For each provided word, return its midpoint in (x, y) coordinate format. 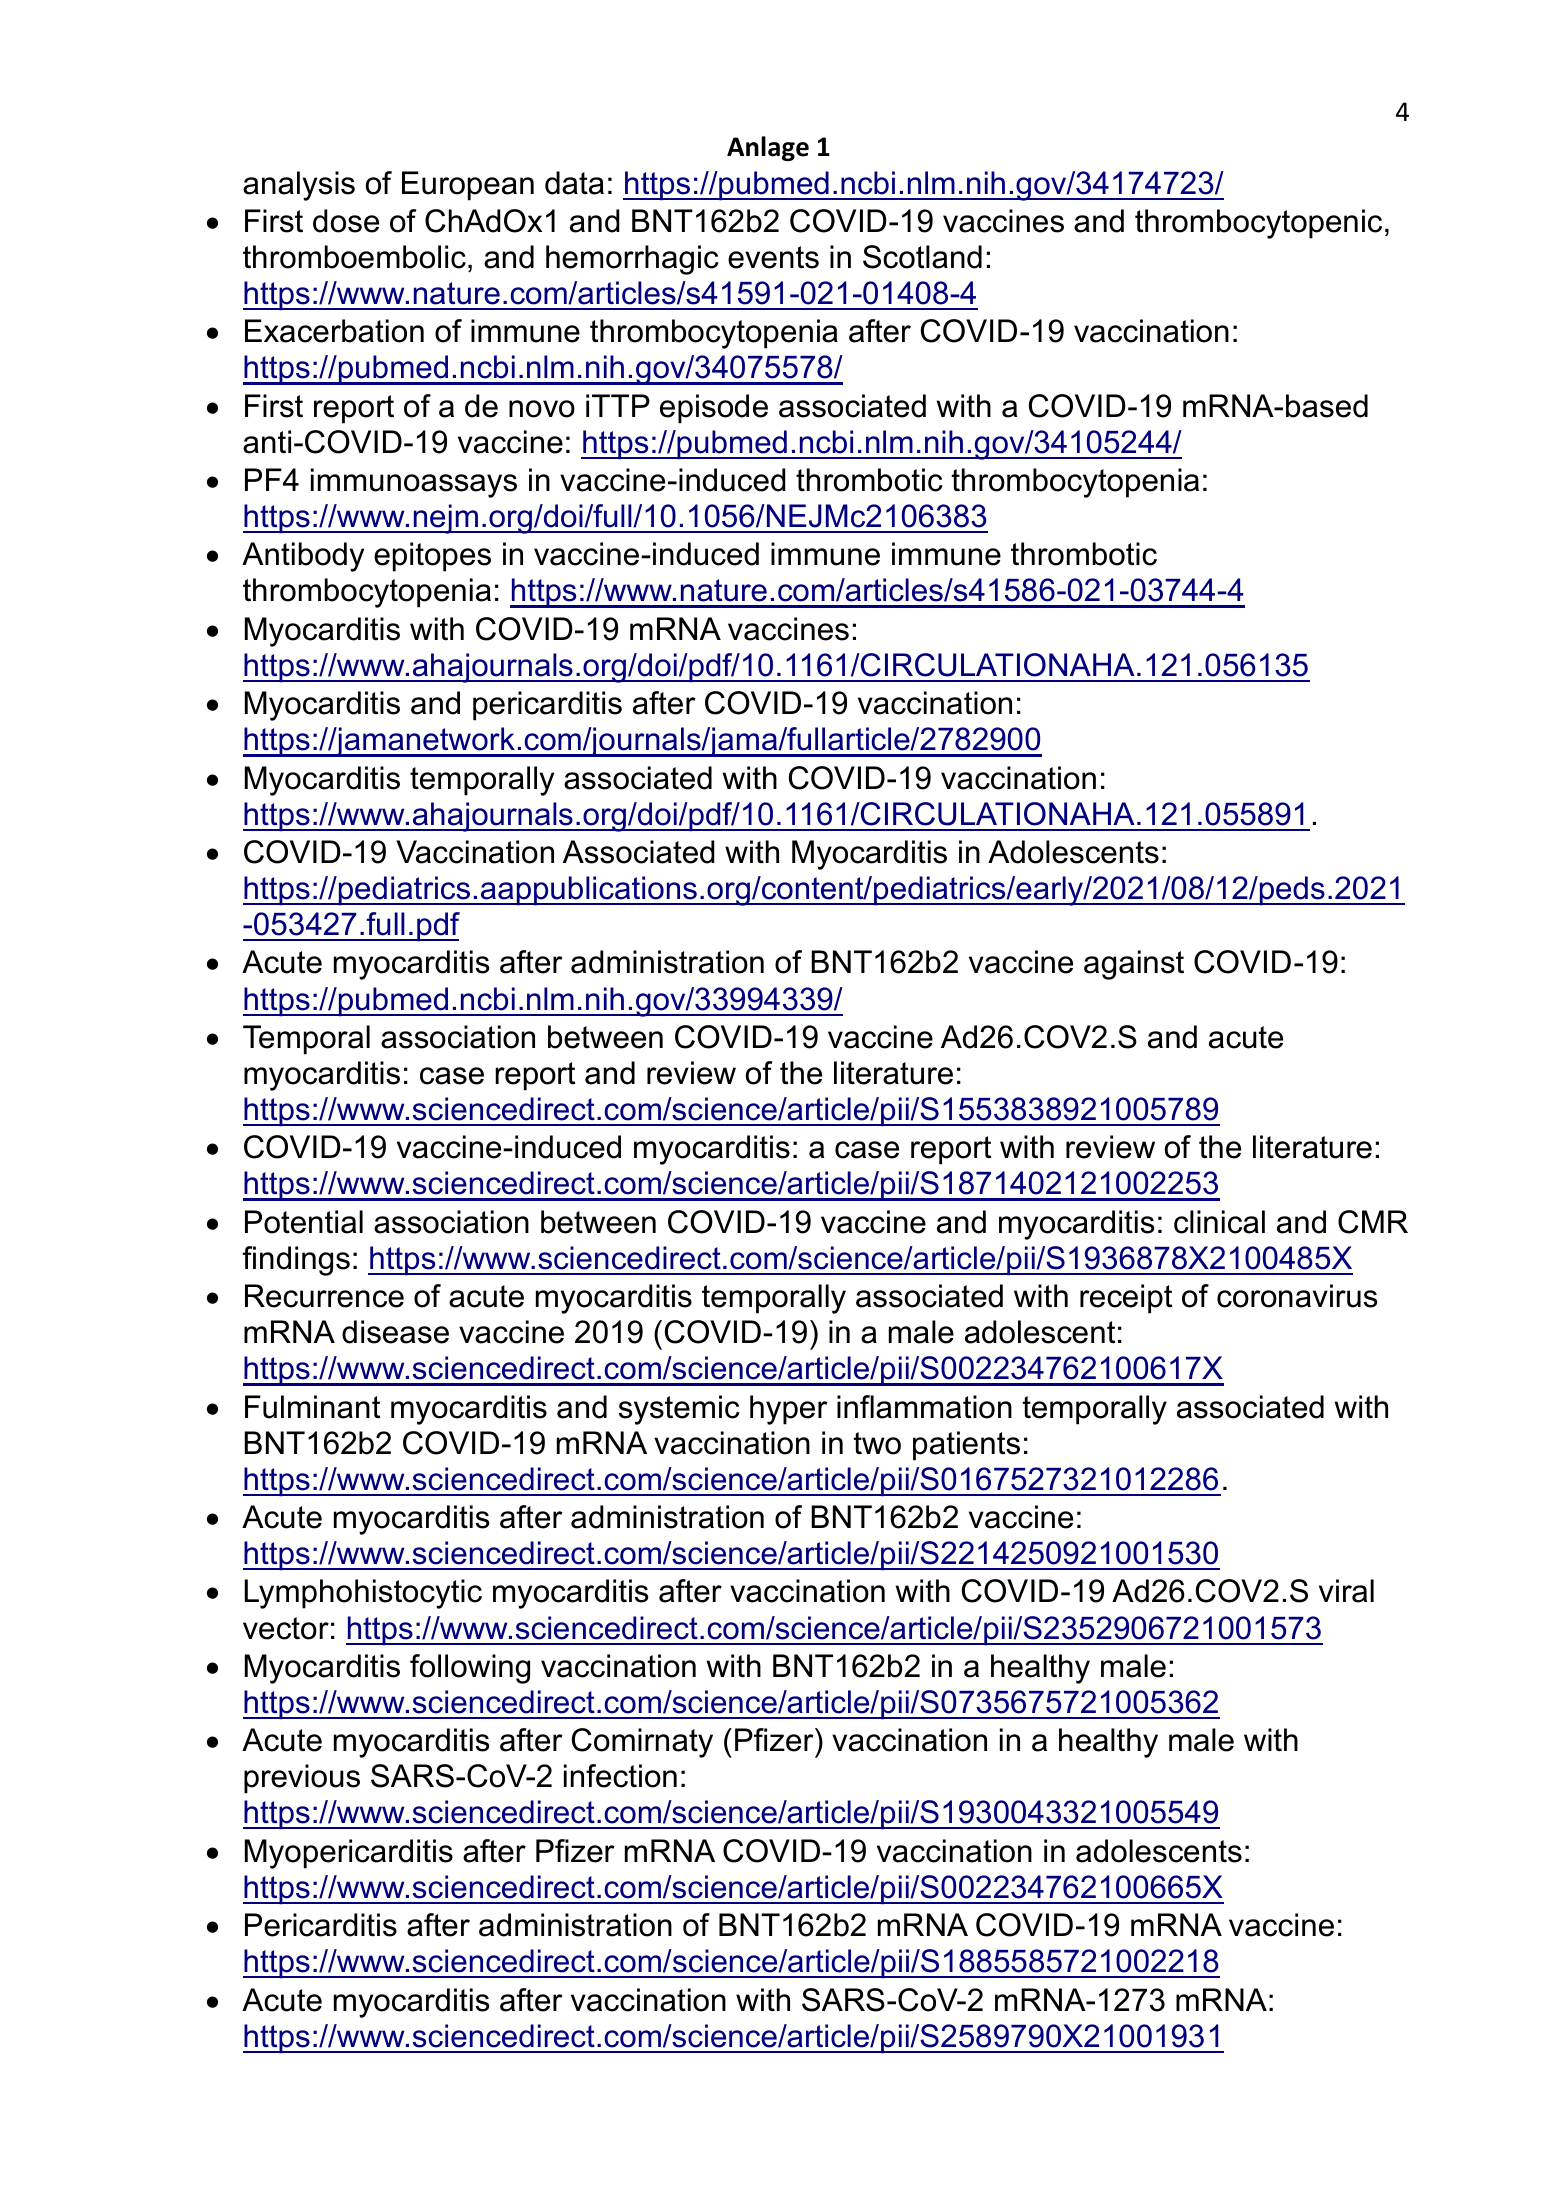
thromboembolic (354, 257)
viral (1346, 1591)
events (773, 257)
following (470, 1669)
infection (620, 1776)
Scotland (922, 257)
